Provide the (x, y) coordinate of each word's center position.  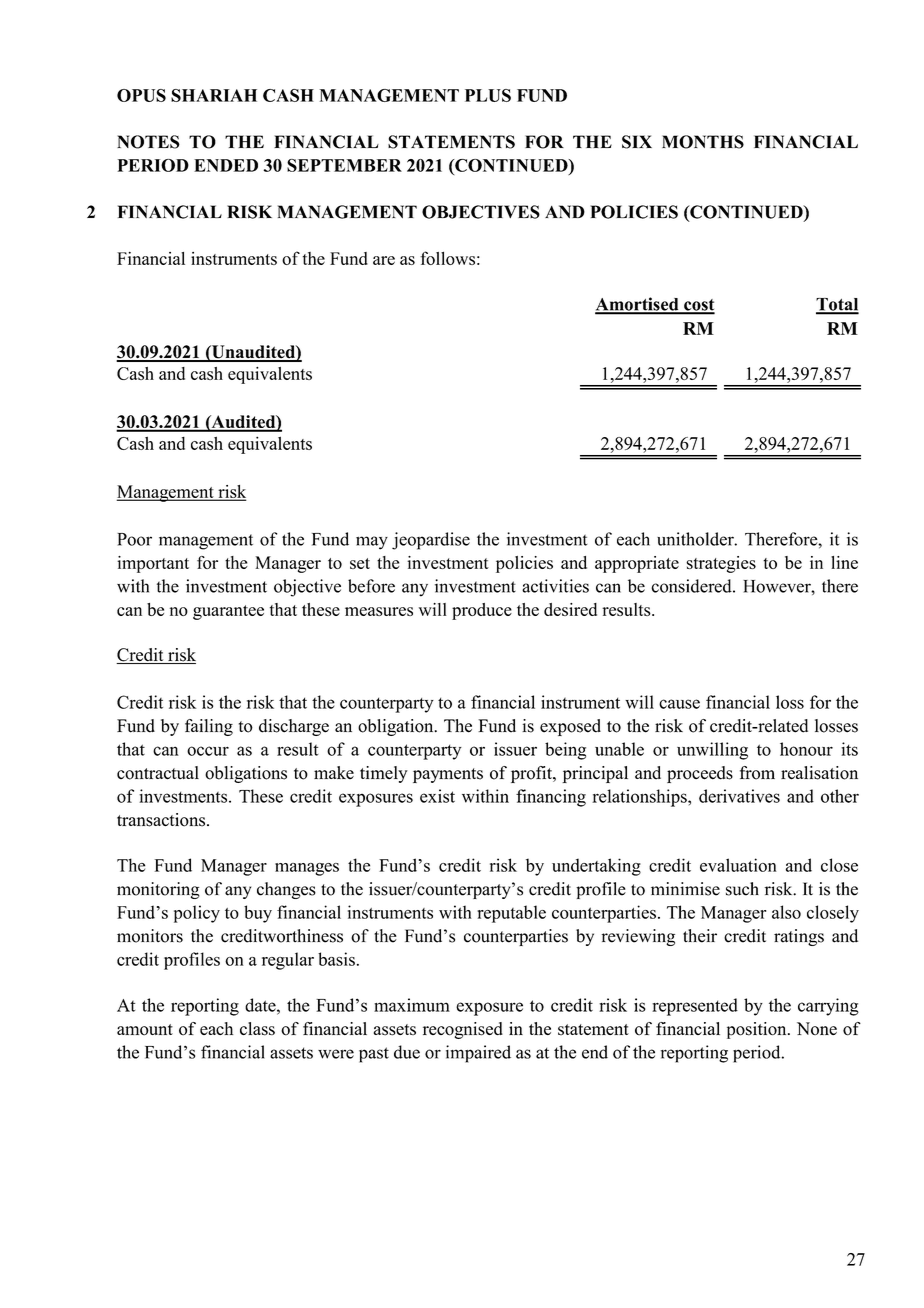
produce (482, 611)
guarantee (228, 612)
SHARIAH (214, 95)
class (257, 1029)
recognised (463, 1030)
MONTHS (703, 142)
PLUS (488, 95)
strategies (721, 564)
